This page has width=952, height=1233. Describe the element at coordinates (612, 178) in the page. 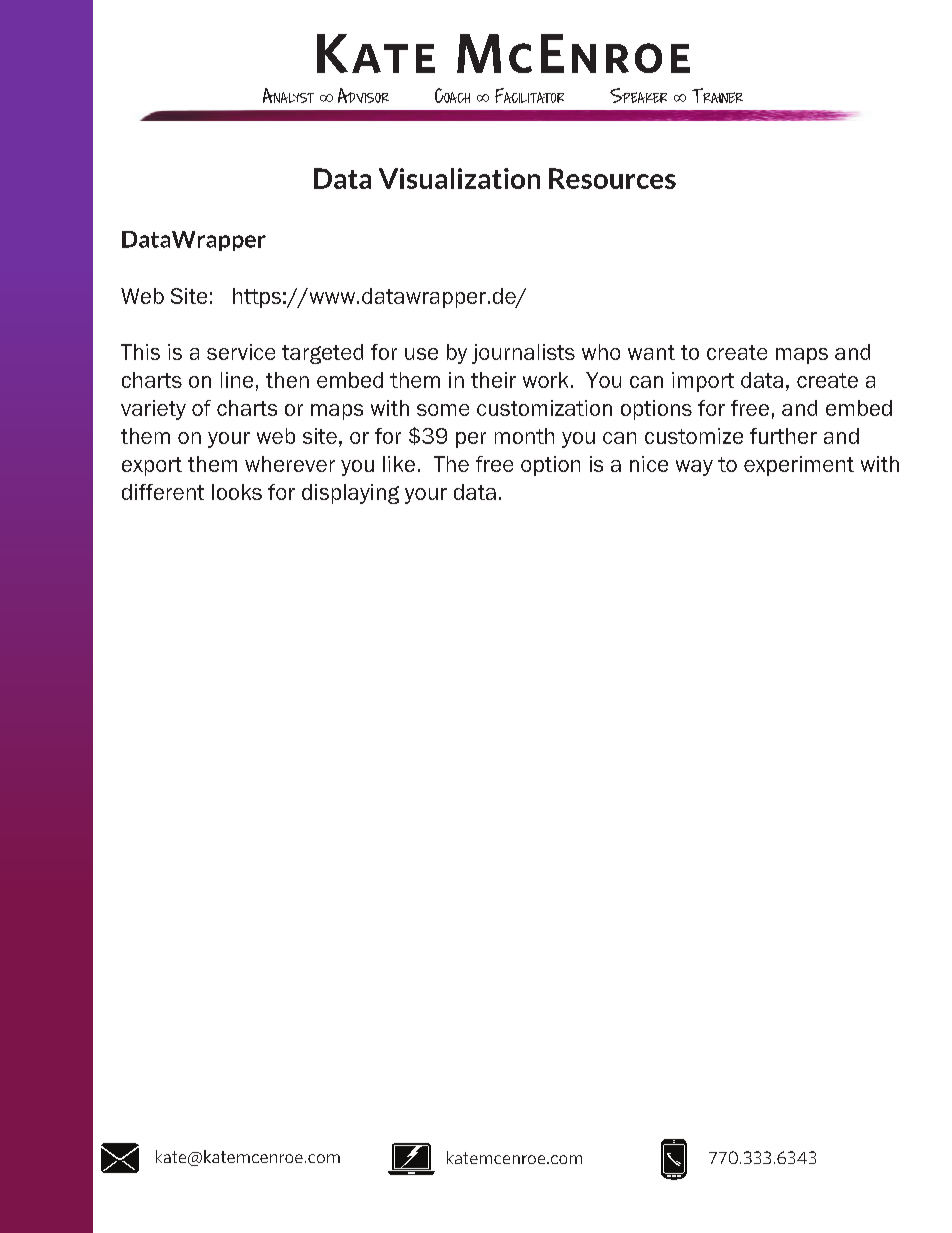

I see `Resources` at that location.
